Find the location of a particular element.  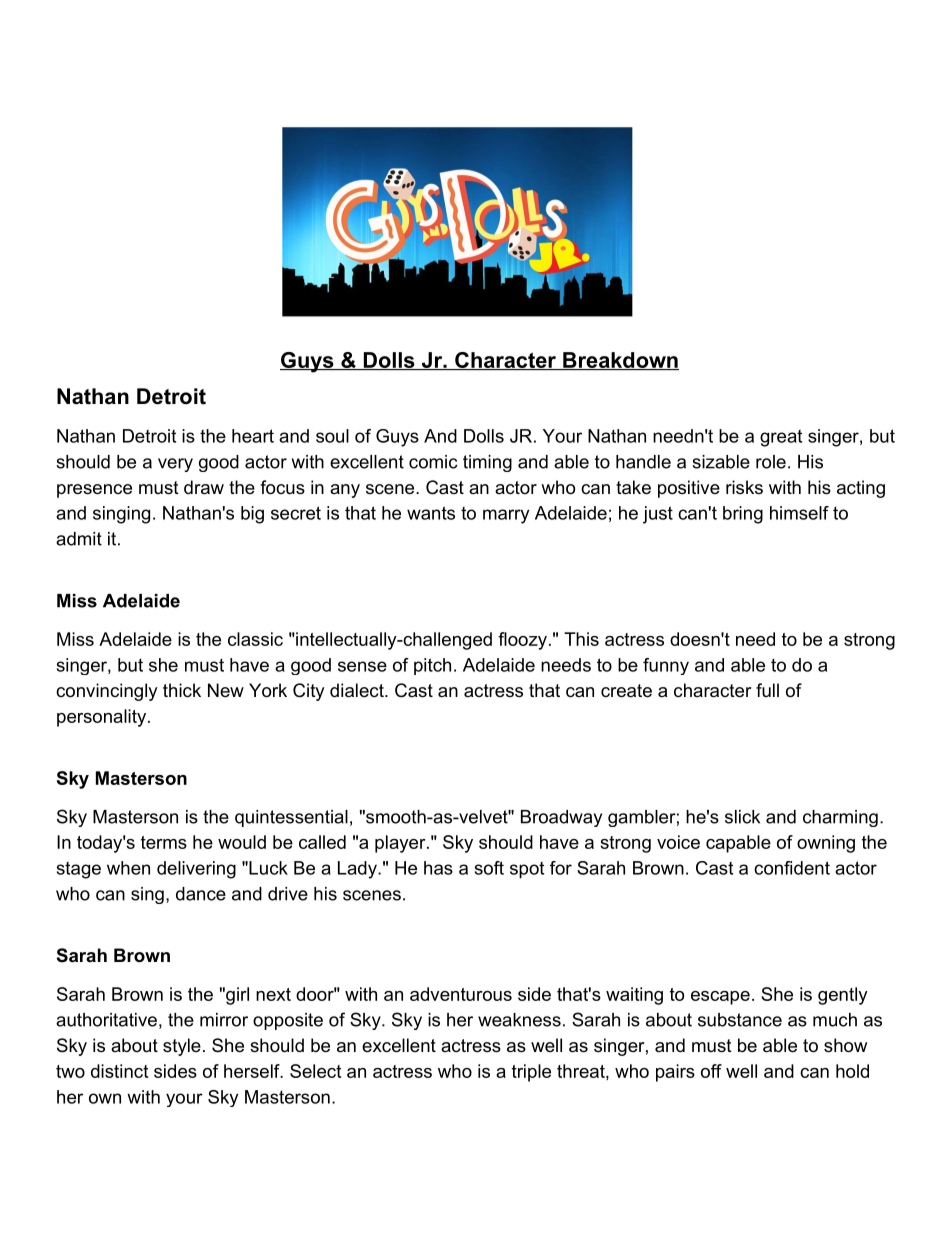

Breakdown is located at coordinates (620, 361).
